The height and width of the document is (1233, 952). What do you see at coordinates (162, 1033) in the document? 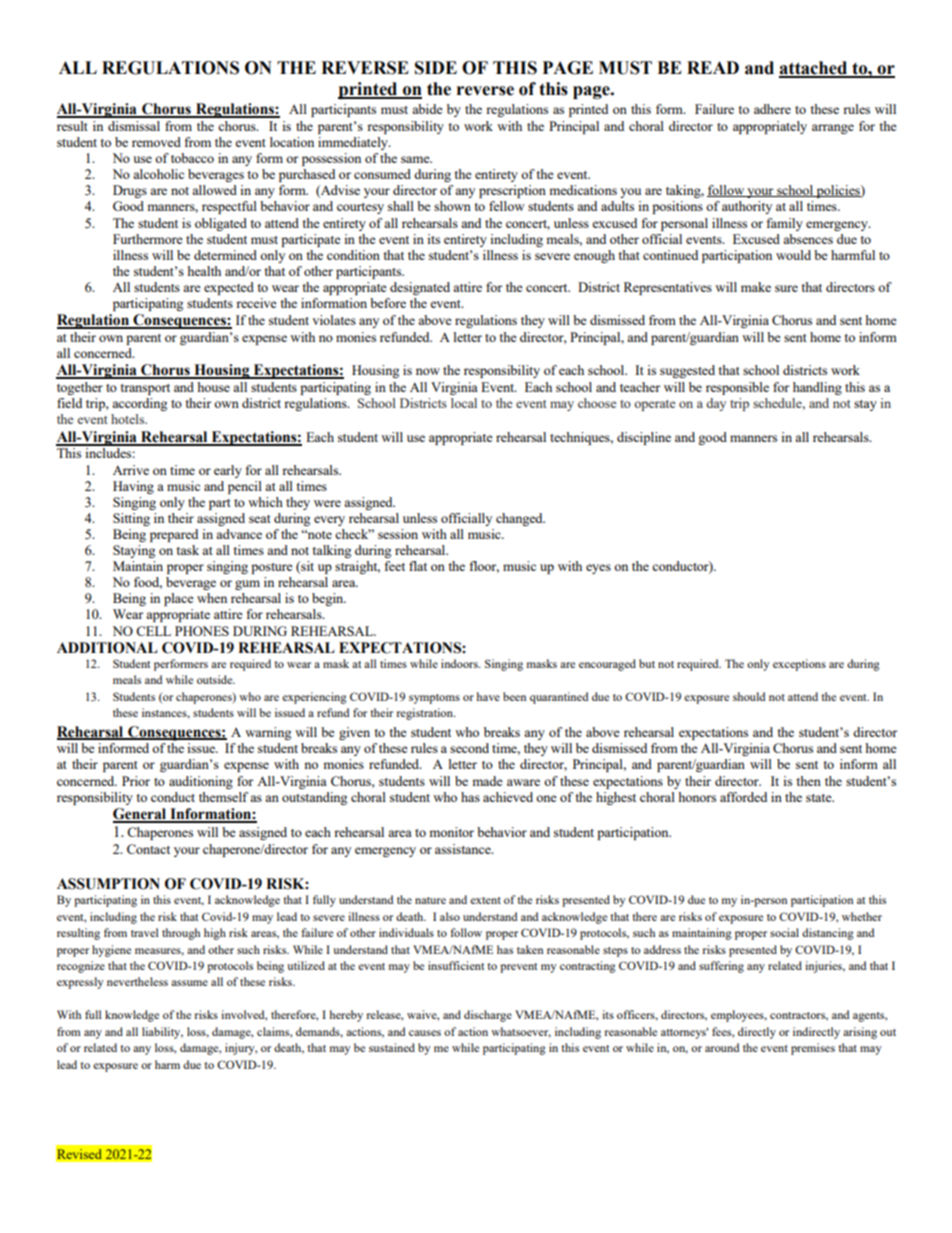
I see `liability` at bounding box center [162, 1033].
